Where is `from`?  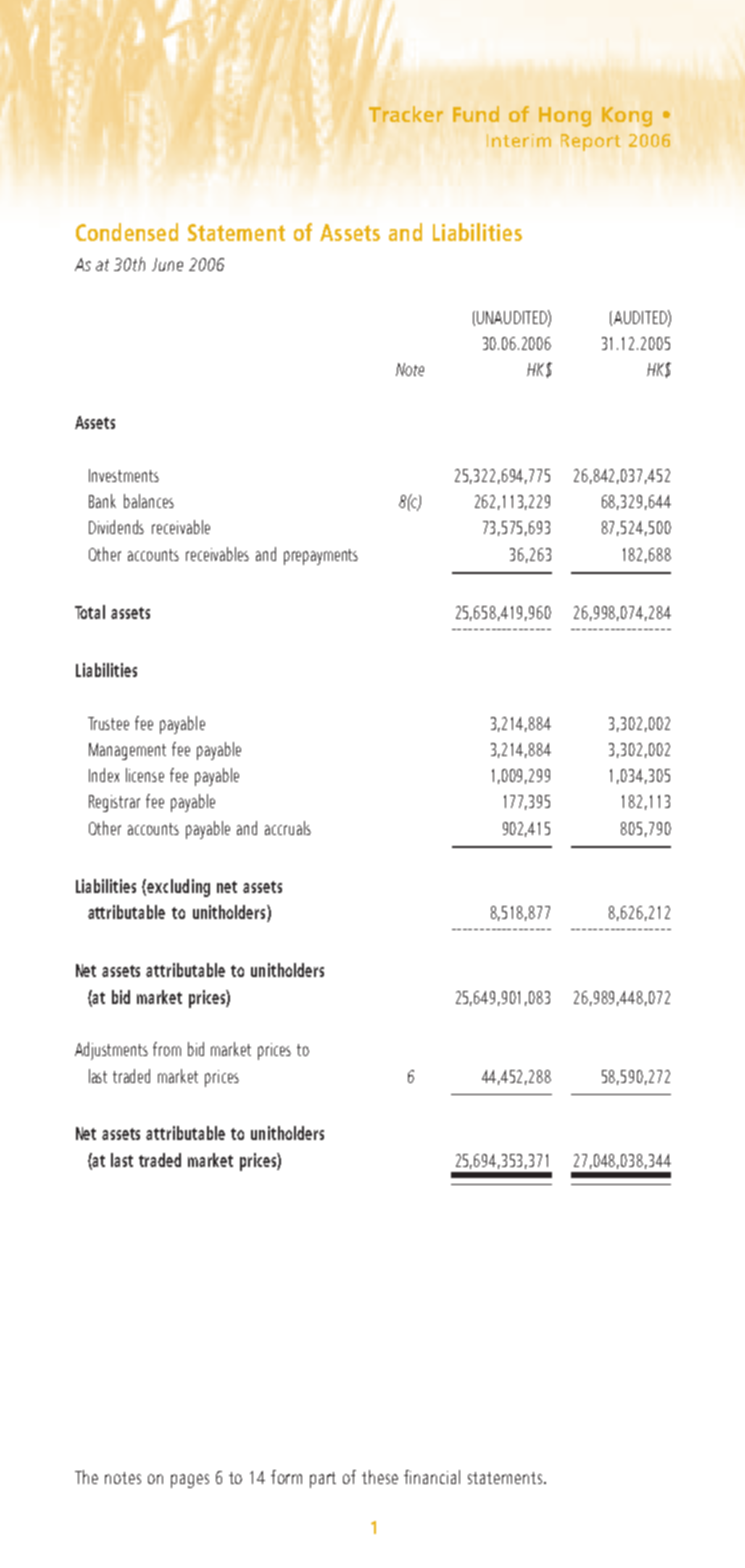 from is located at coordinates (167, 1049).
